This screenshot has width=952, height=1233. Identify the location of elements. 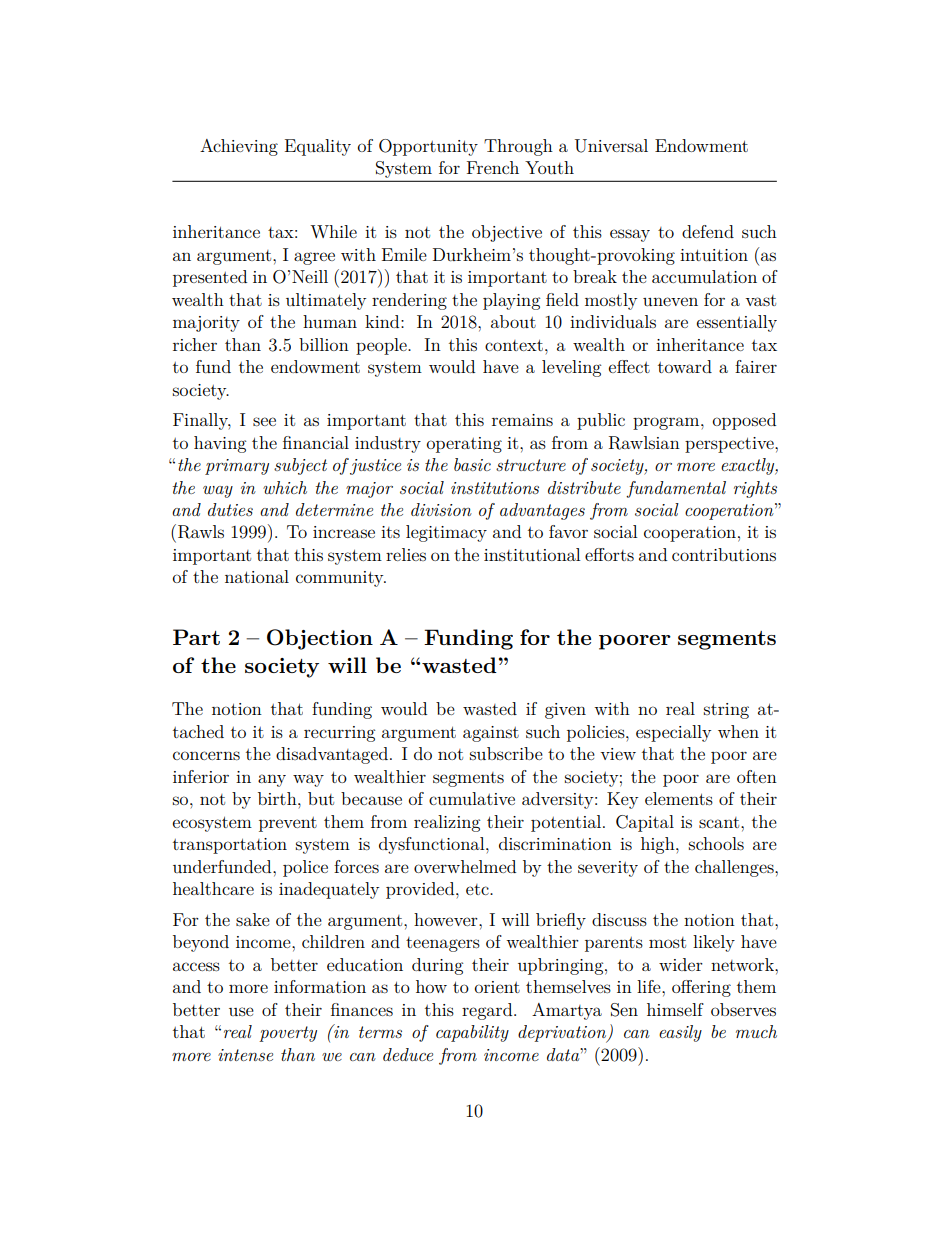
(679, 798).
